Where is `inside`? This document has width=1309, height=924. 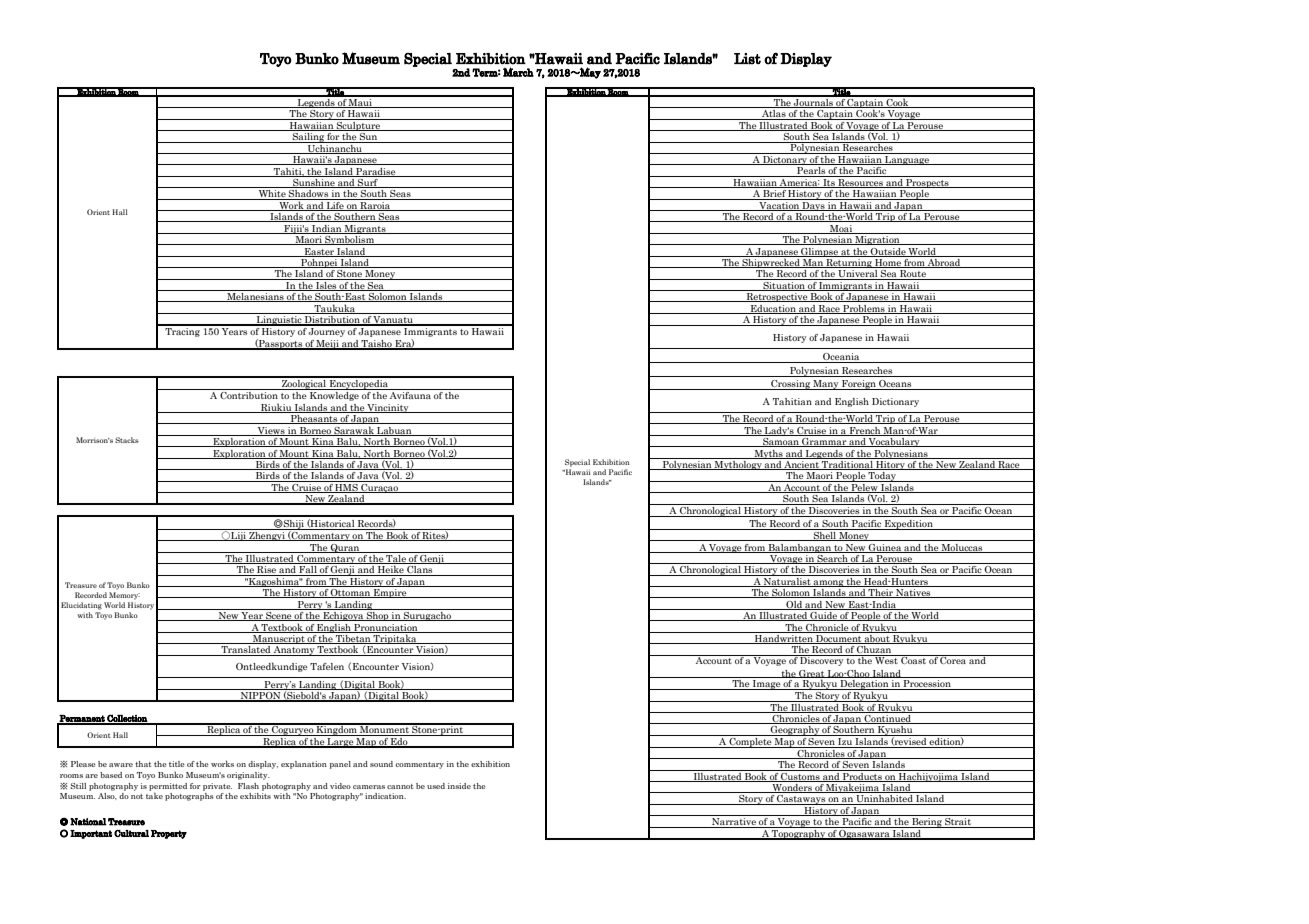 inside is located at coordinates (459, 786).
